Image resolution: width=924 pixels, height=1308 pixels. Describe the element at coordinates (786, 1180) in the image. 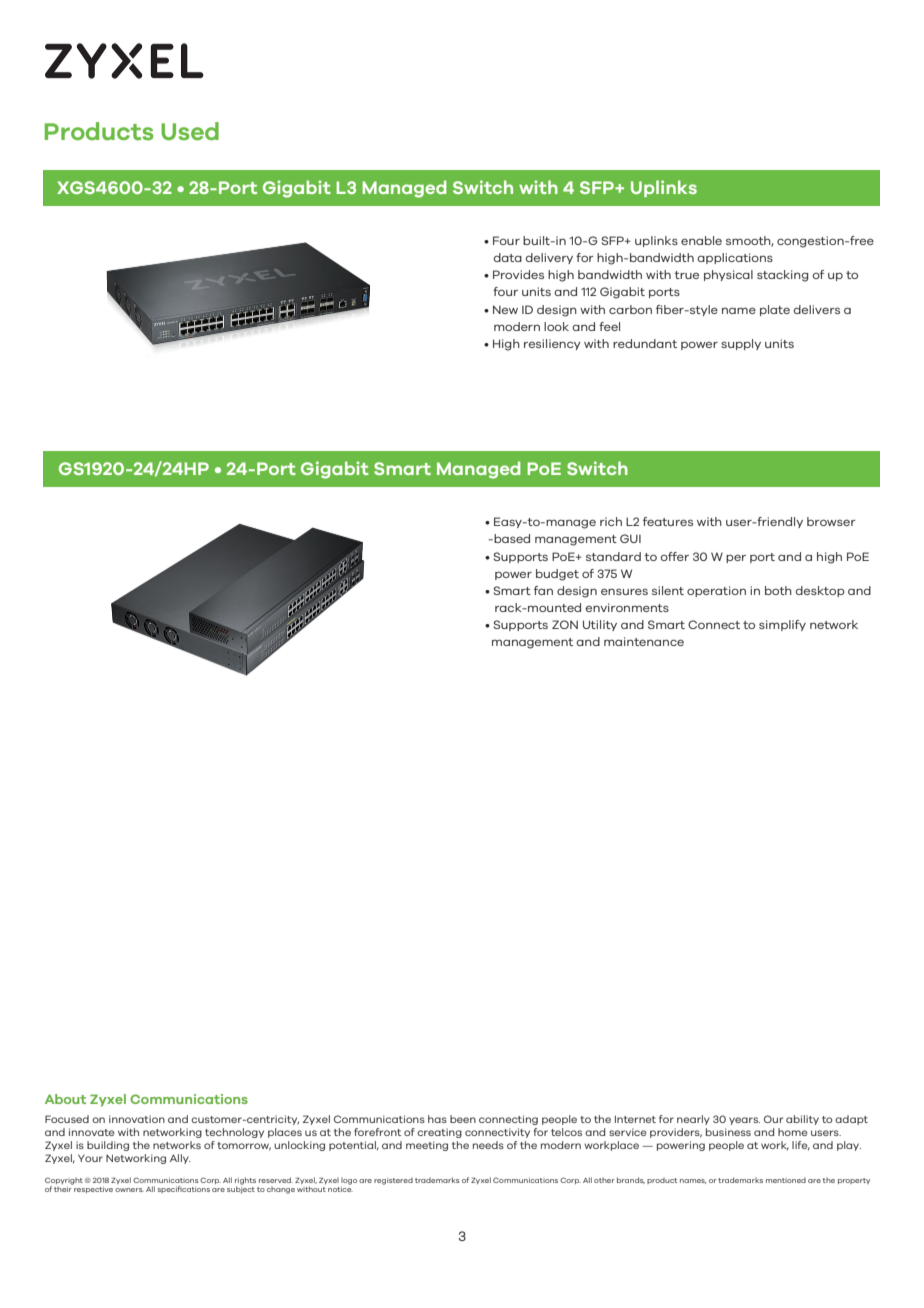

I see `mentioned` at that location.
